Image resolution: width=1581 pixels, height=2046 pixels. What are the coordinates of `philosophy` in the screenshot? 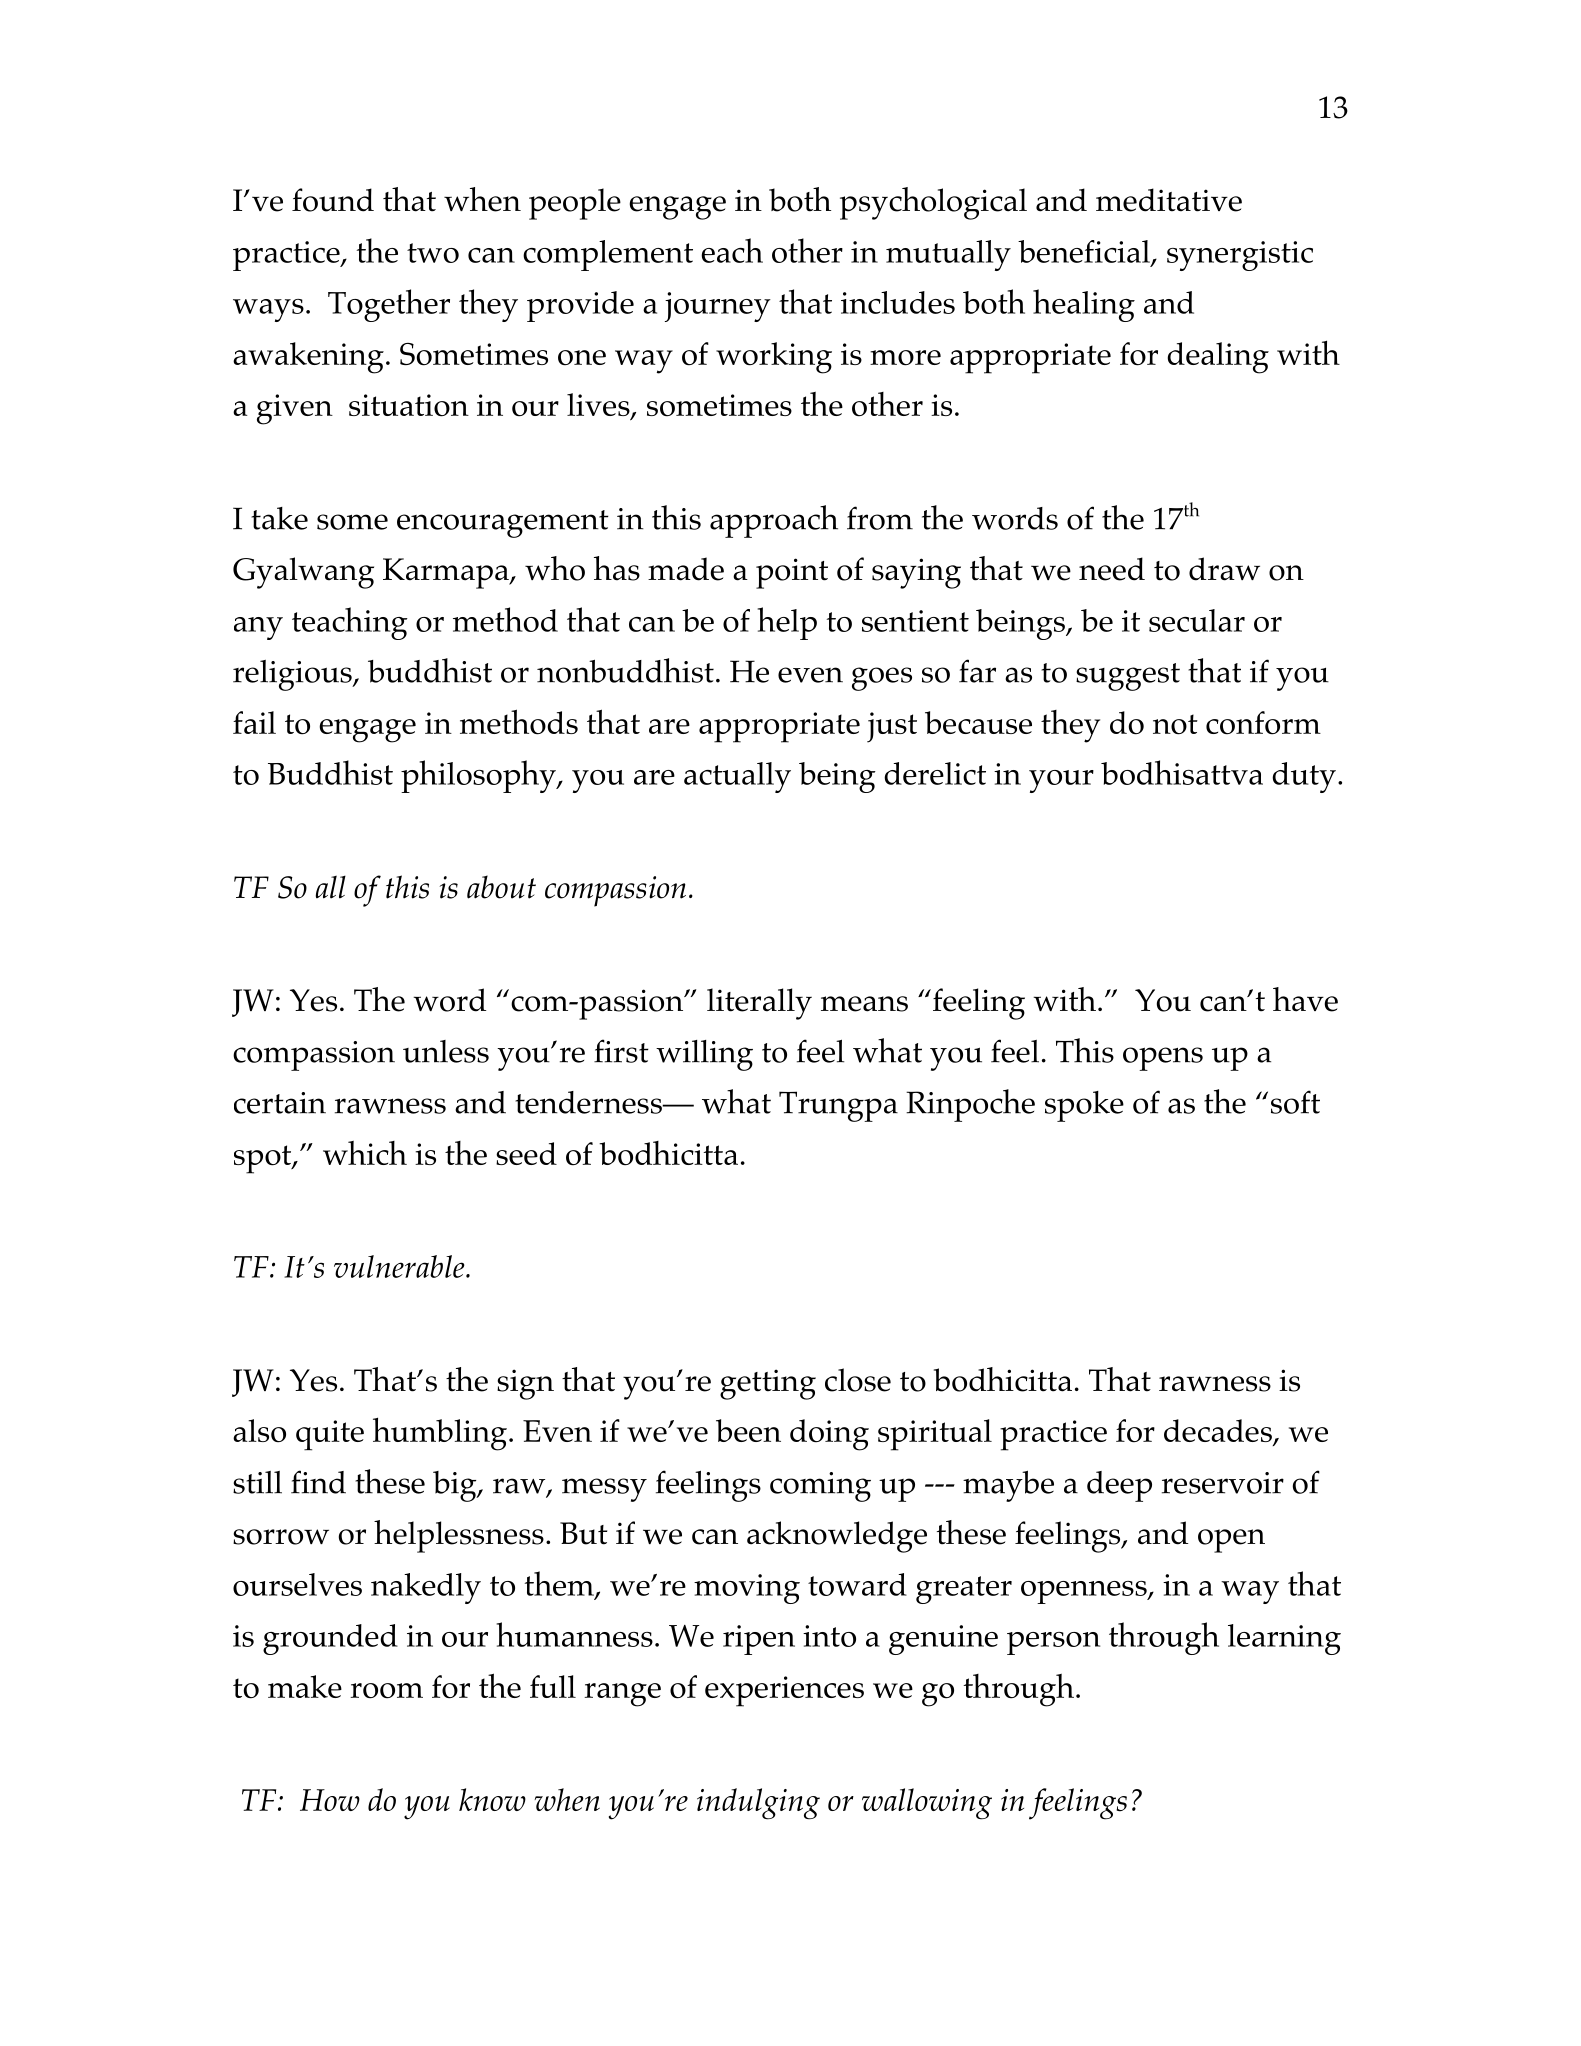 It's located at (479, 776).
